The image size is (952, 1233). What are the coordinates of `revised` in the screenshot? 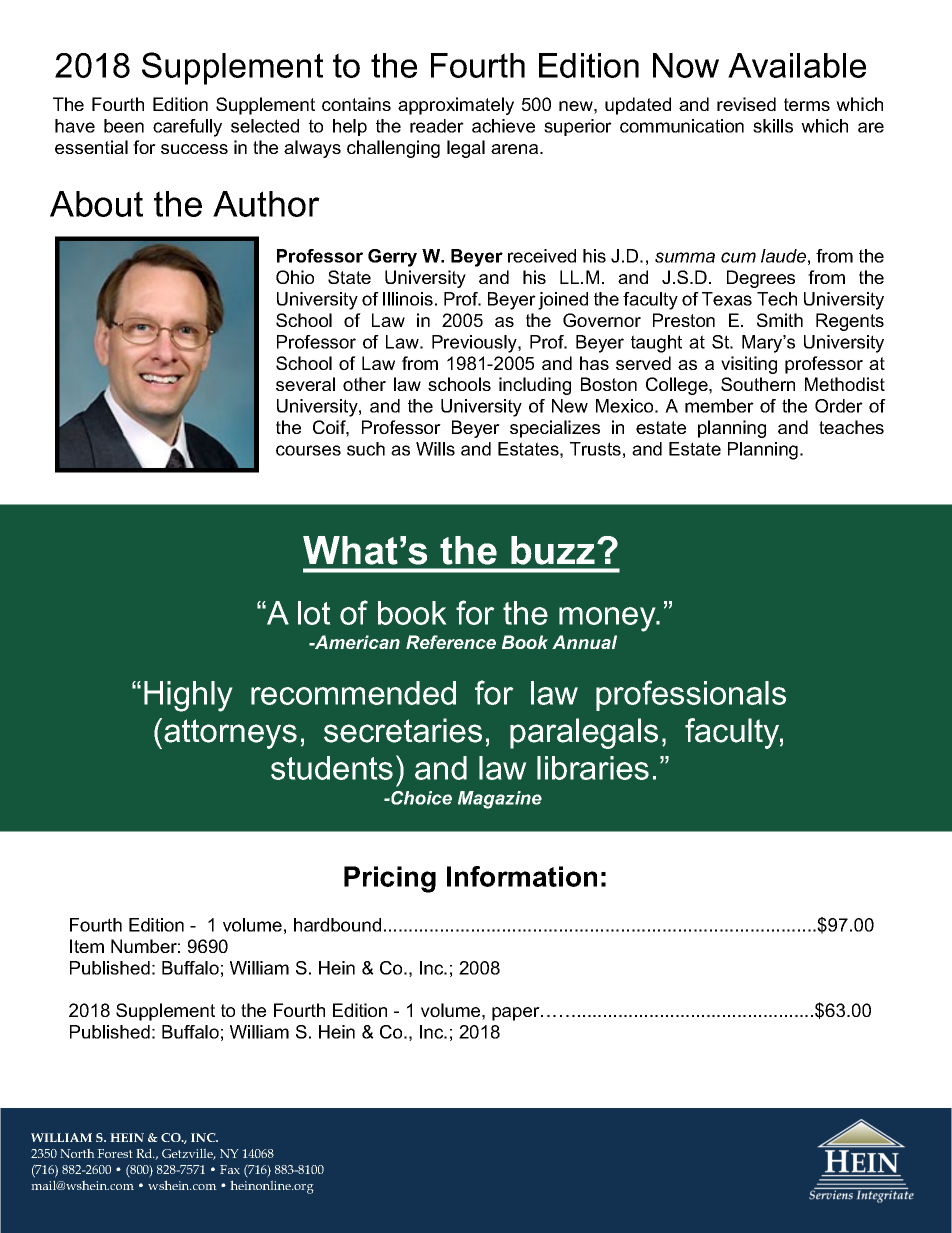 It's located at (746, 104).
